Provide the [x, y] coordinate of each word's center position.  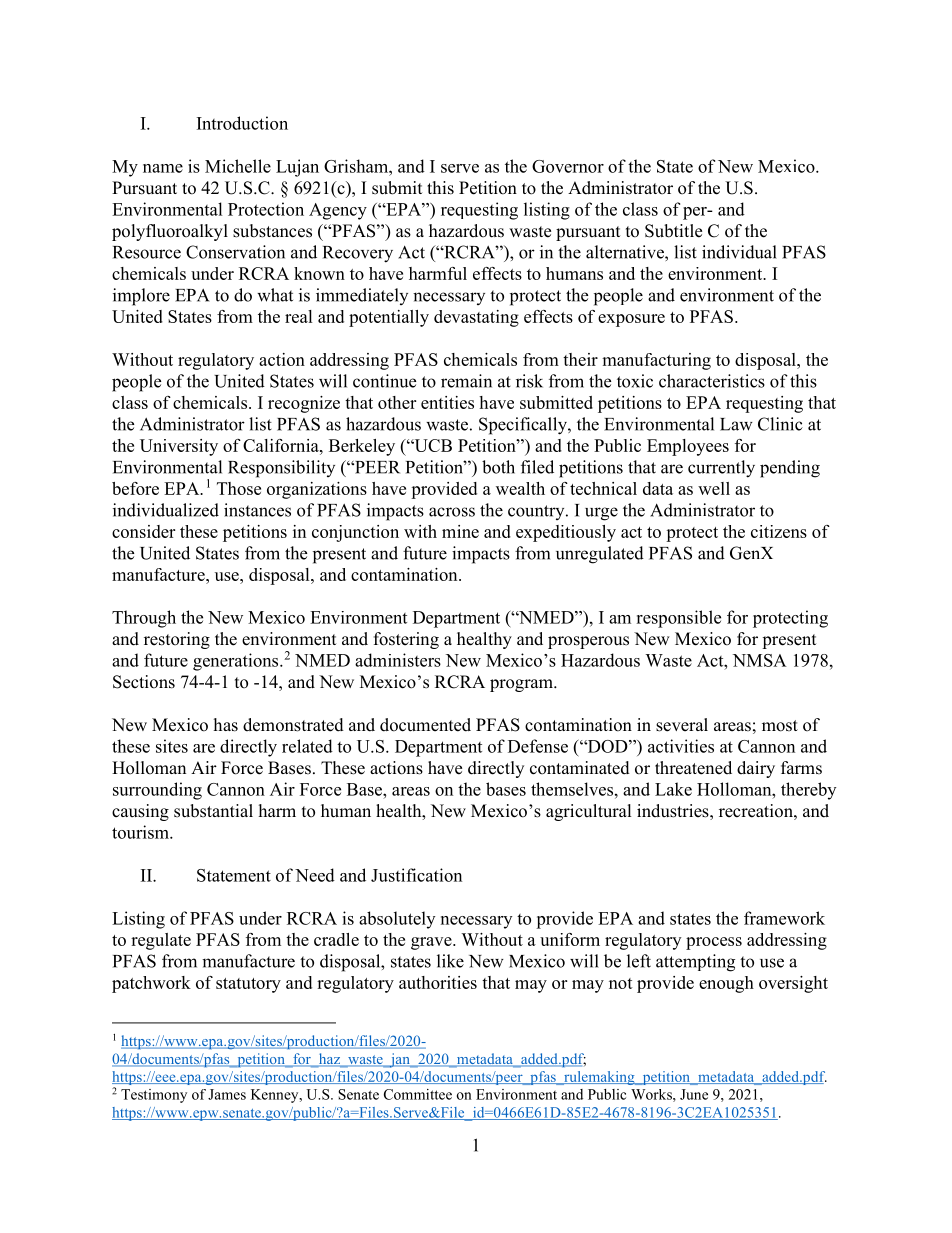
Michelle [238, 166]
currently [721, 469]
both [498, 467]
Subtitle [673, 231]
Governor [568, 166]
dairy [756, 769]
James [227, 1094]
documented [425, 725]
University [179, 447]
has [226, 725]
